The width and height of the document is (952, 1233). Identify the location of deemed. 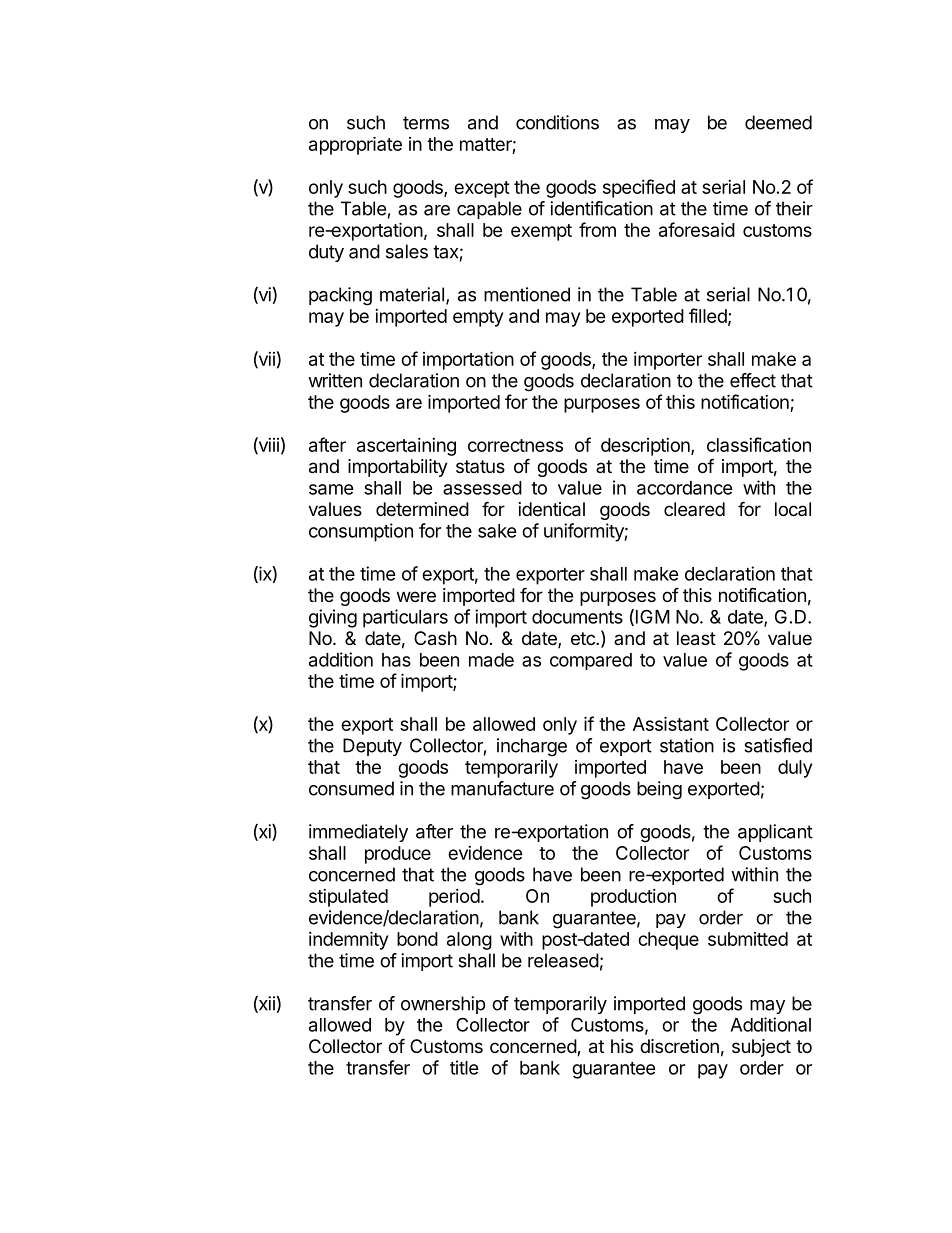
(778, 122).
